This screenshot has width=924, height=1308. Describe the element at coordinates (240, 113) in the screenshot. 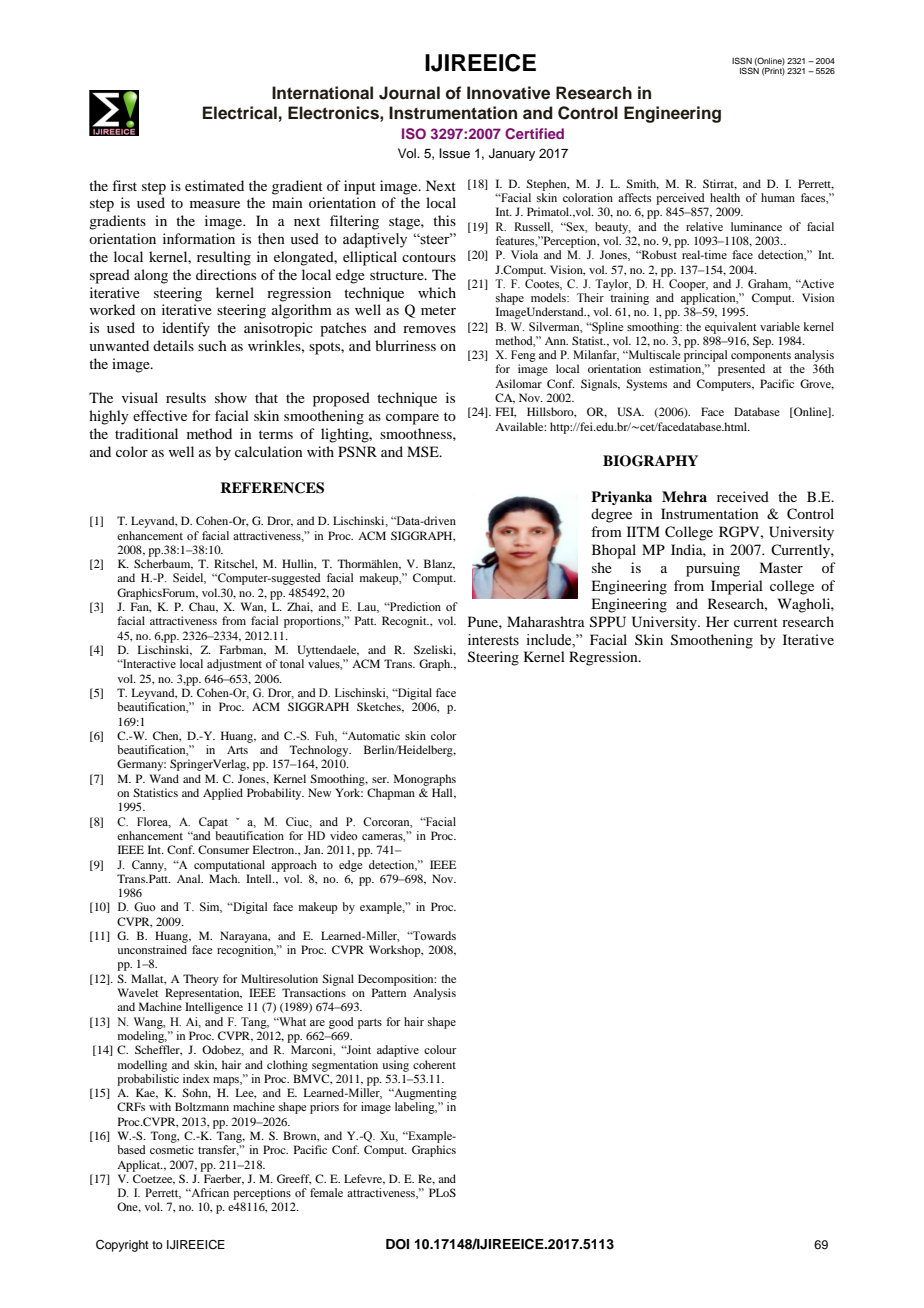

I see `Electrical` at that location.
